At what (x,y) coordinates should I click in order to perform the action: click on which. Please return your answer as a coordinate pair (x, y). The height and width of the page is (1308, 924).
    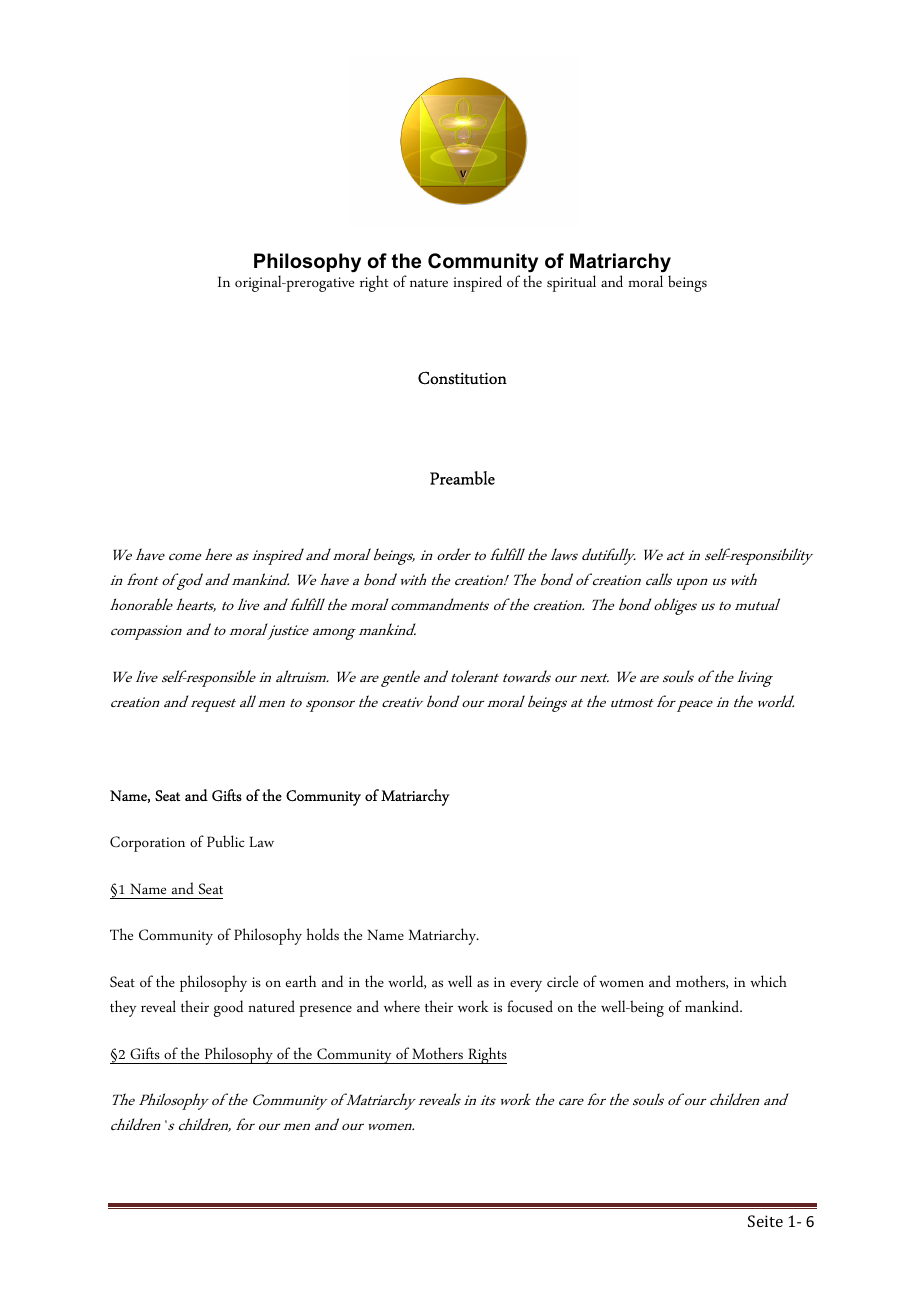
    Looking at the image, I should click on (768, 981).
